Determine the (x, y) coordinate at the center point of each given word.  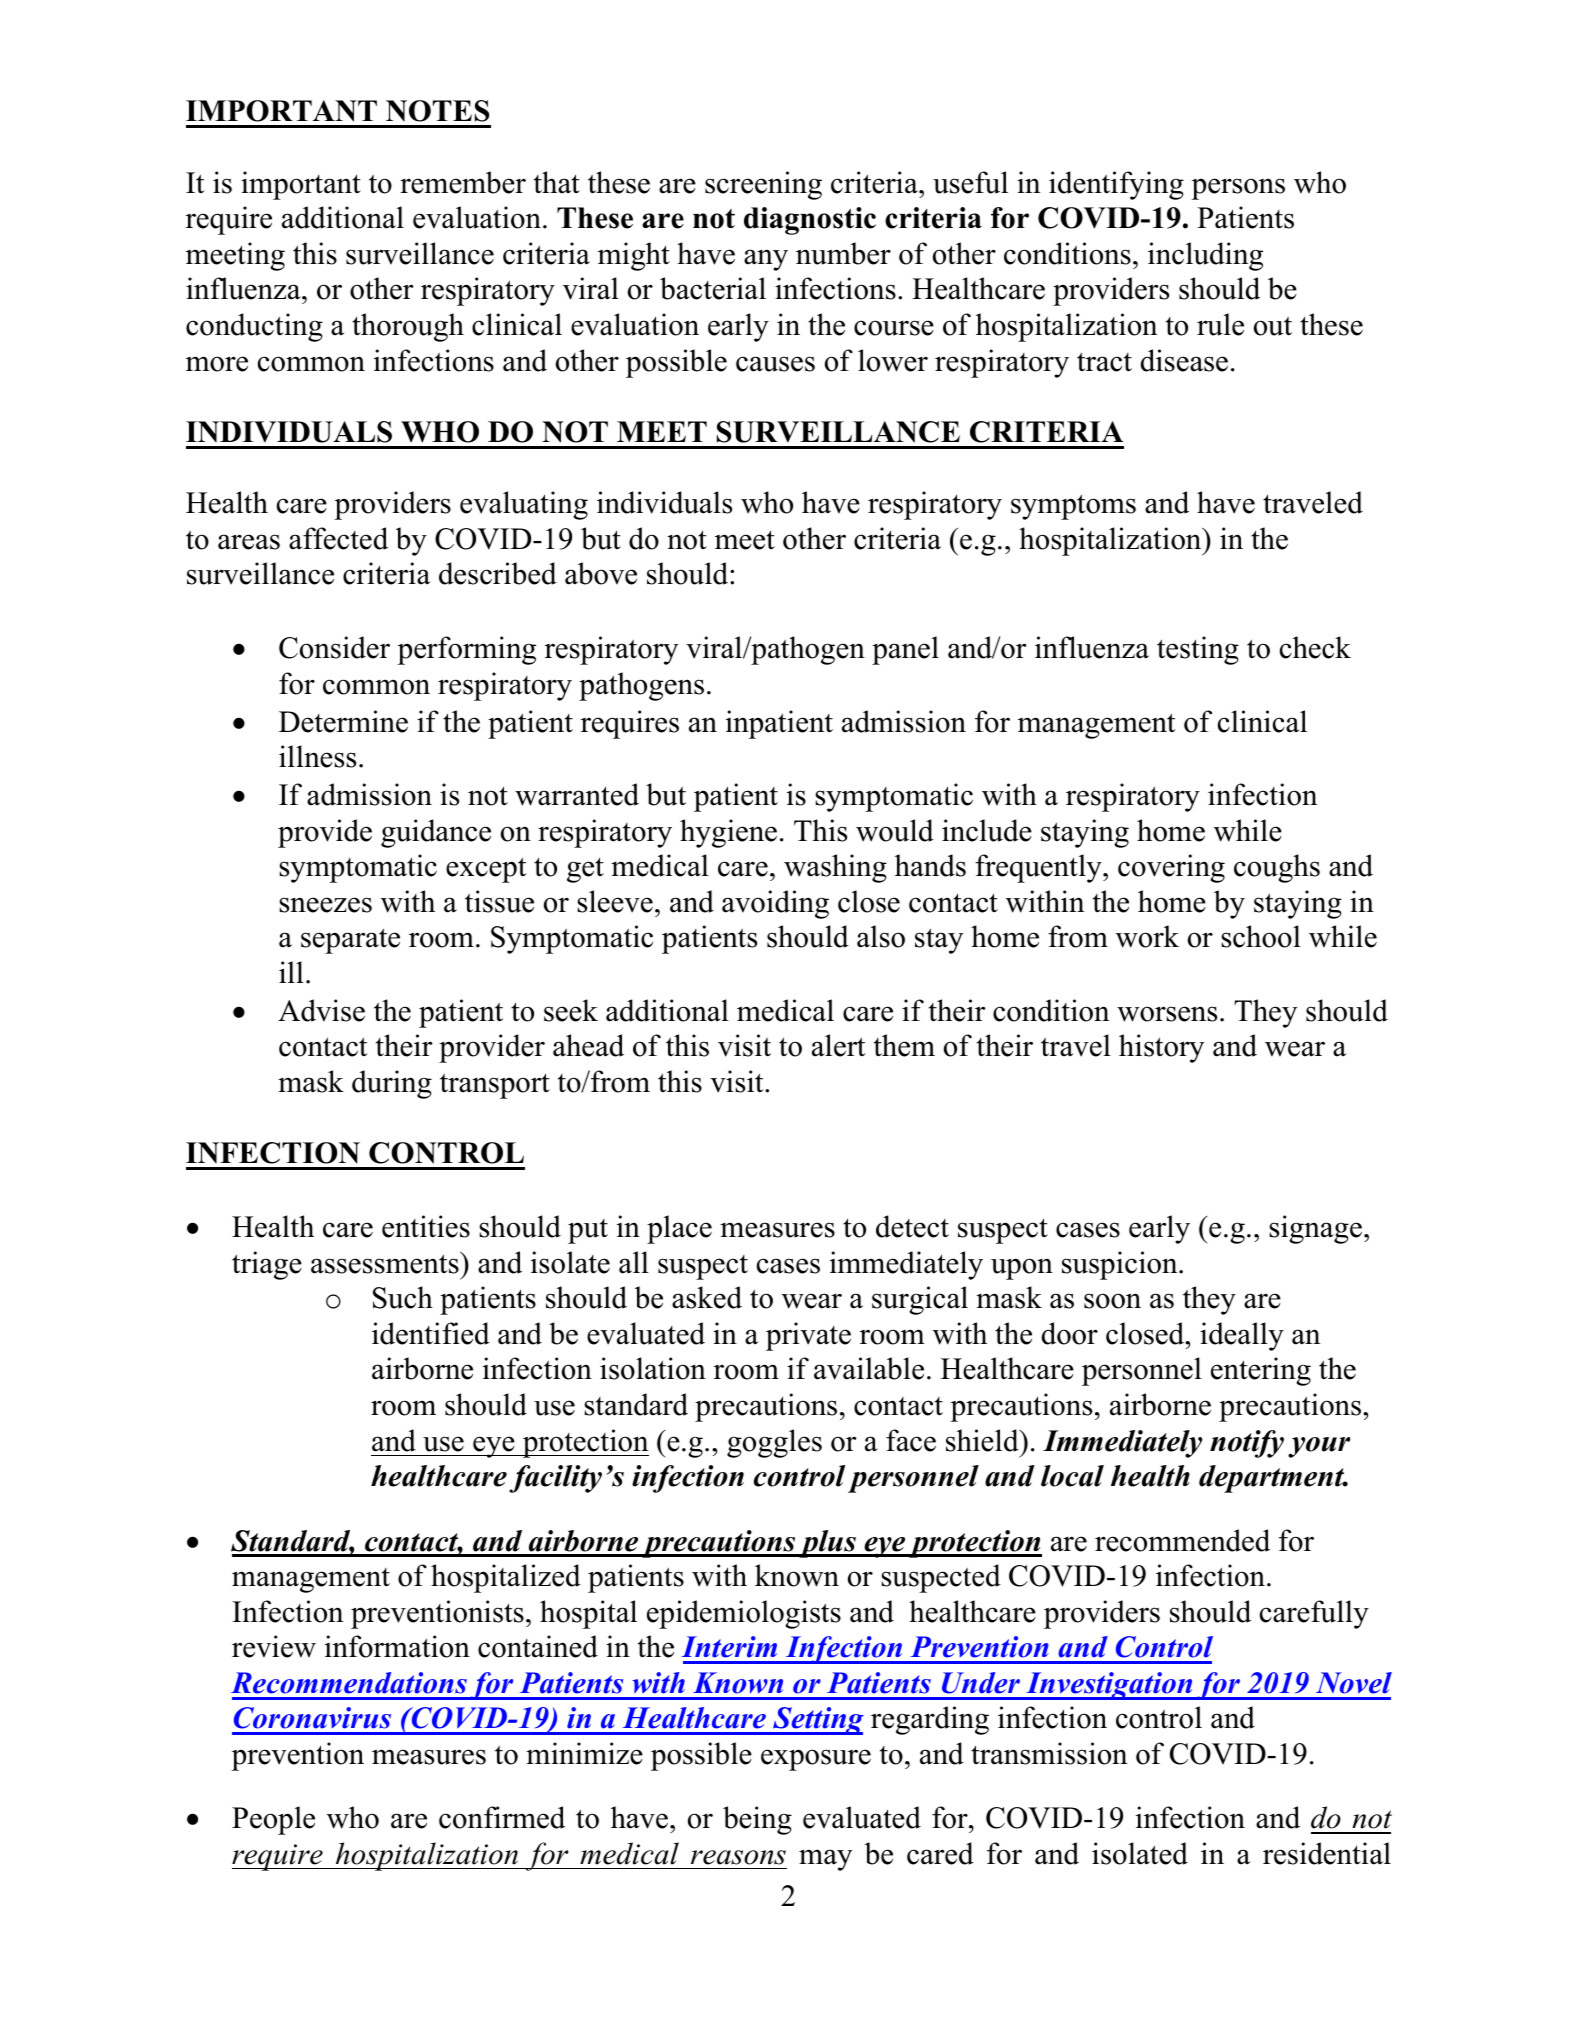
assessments (386, 1263)
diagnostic (810, 221)
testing (1198, 650)
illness (317, 756)
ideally (1242, 1336)
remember (463, 182)
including (1205, 256)
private (808, 1336)
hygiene (728, 833)
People (273, 1820)
